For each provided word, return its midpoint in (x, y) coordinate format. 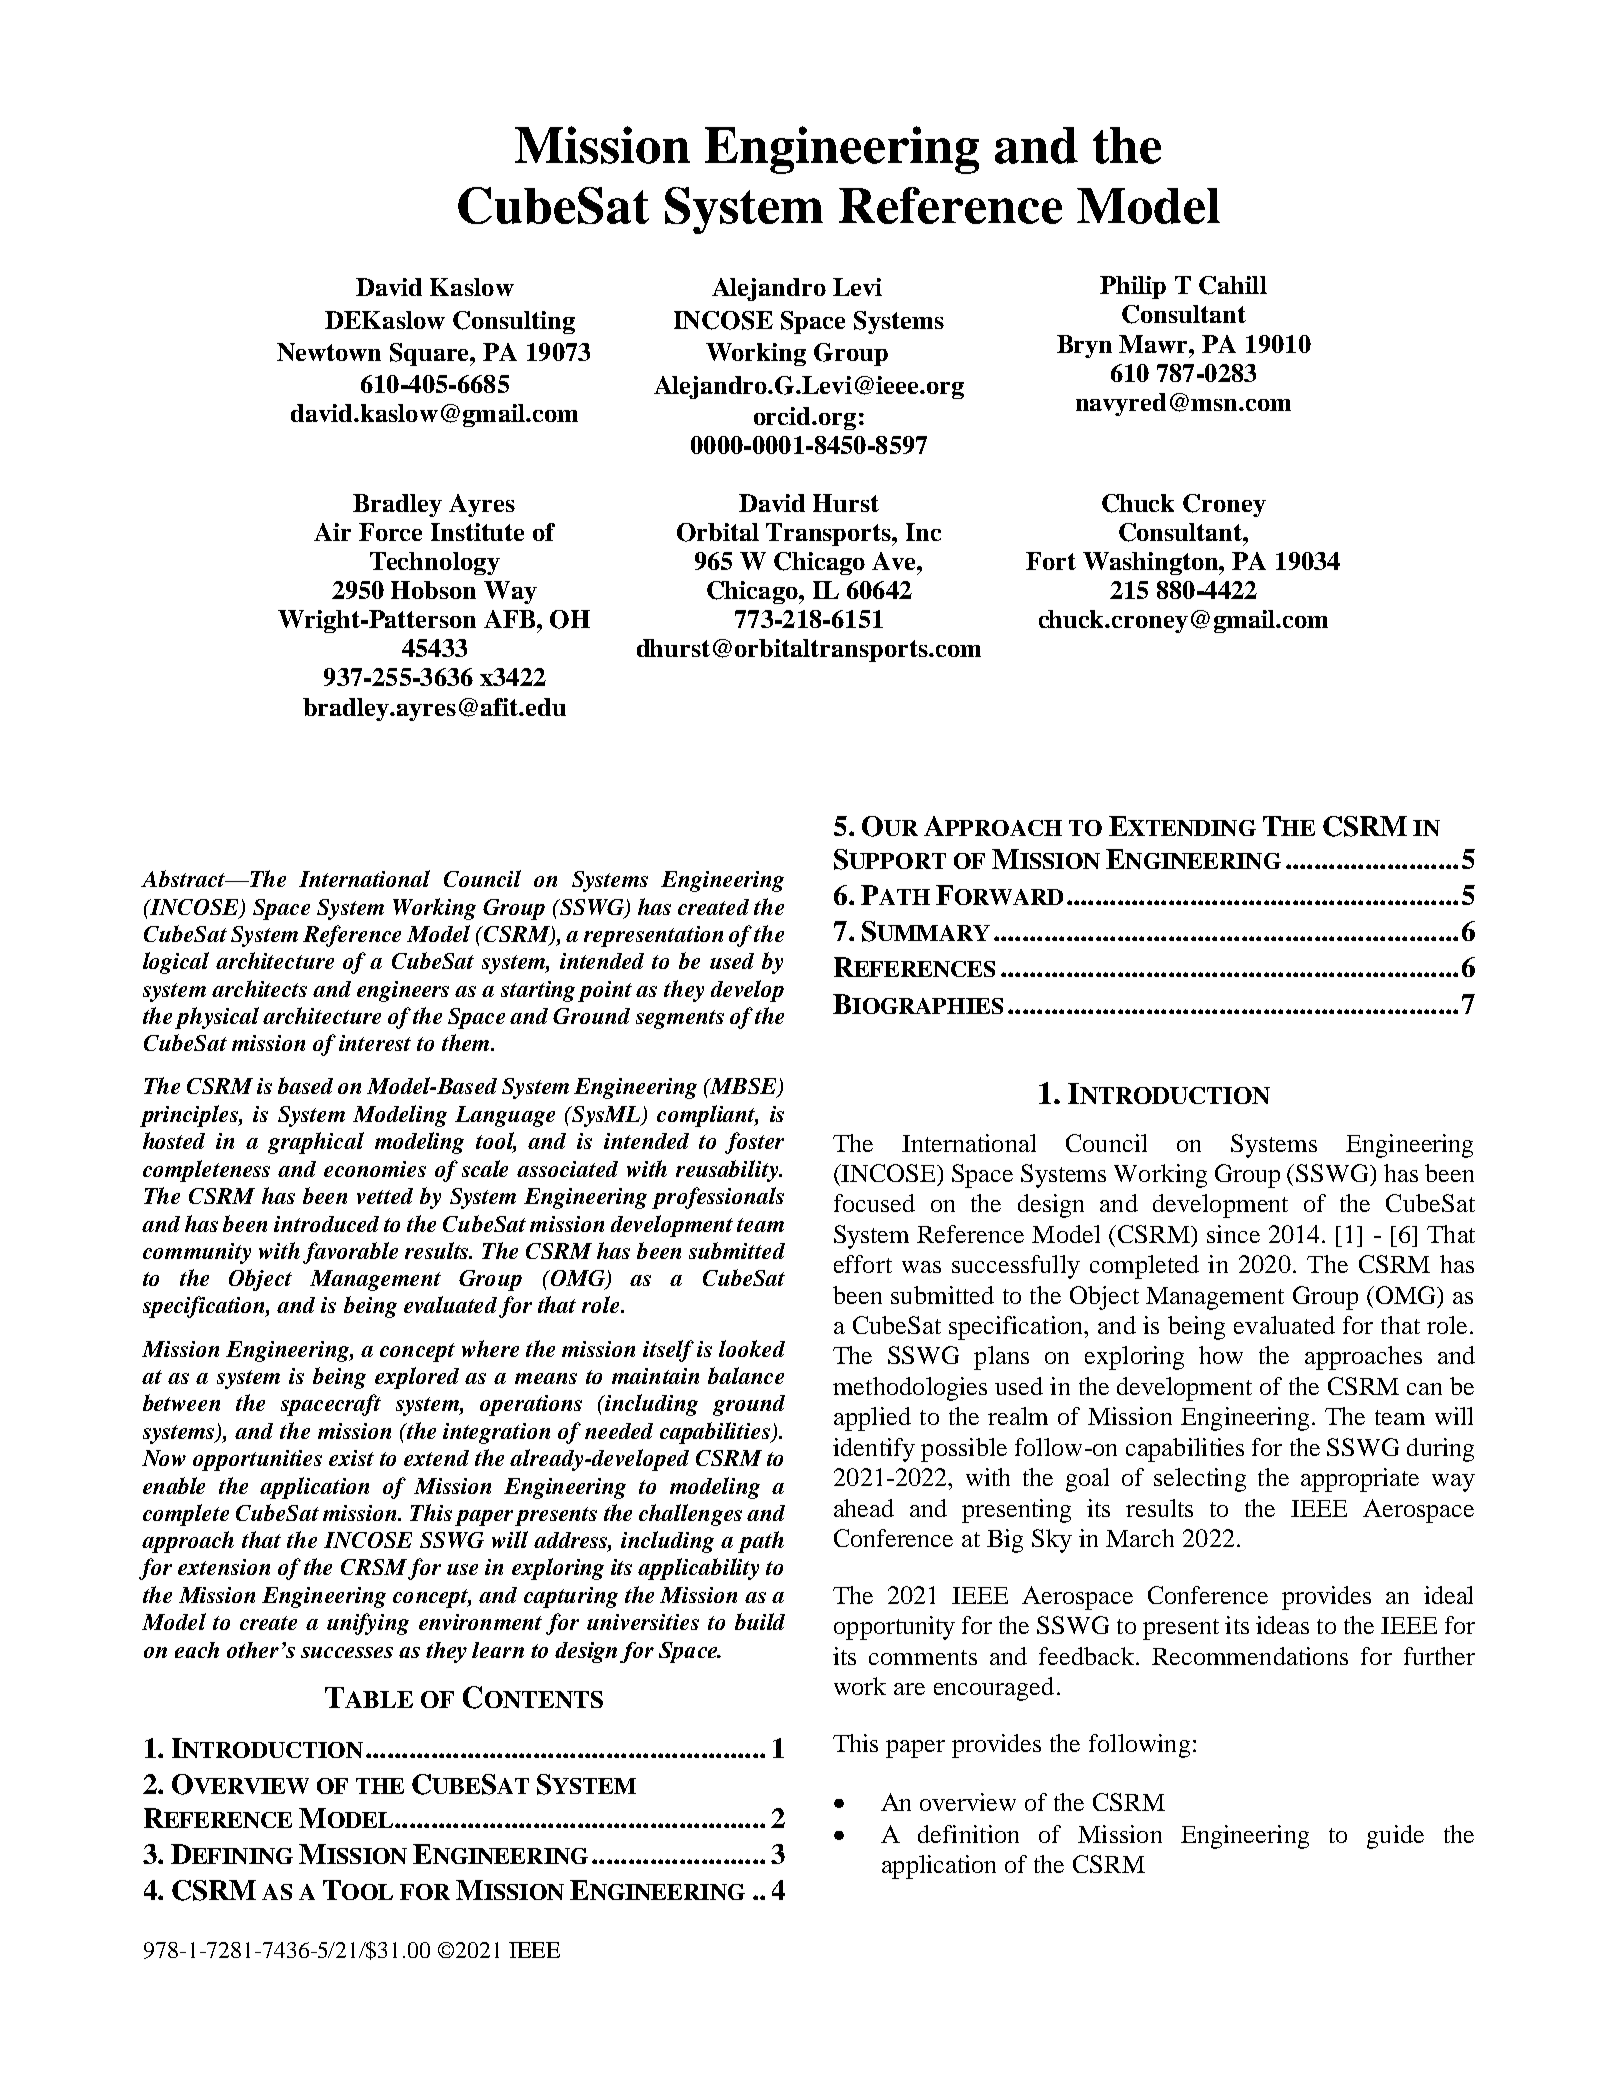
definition (968, 1834)
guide (1395, 1837)
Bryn (1084, 346)
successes (347, 1652)
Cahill (1233, 285)
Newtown (329, 352)
